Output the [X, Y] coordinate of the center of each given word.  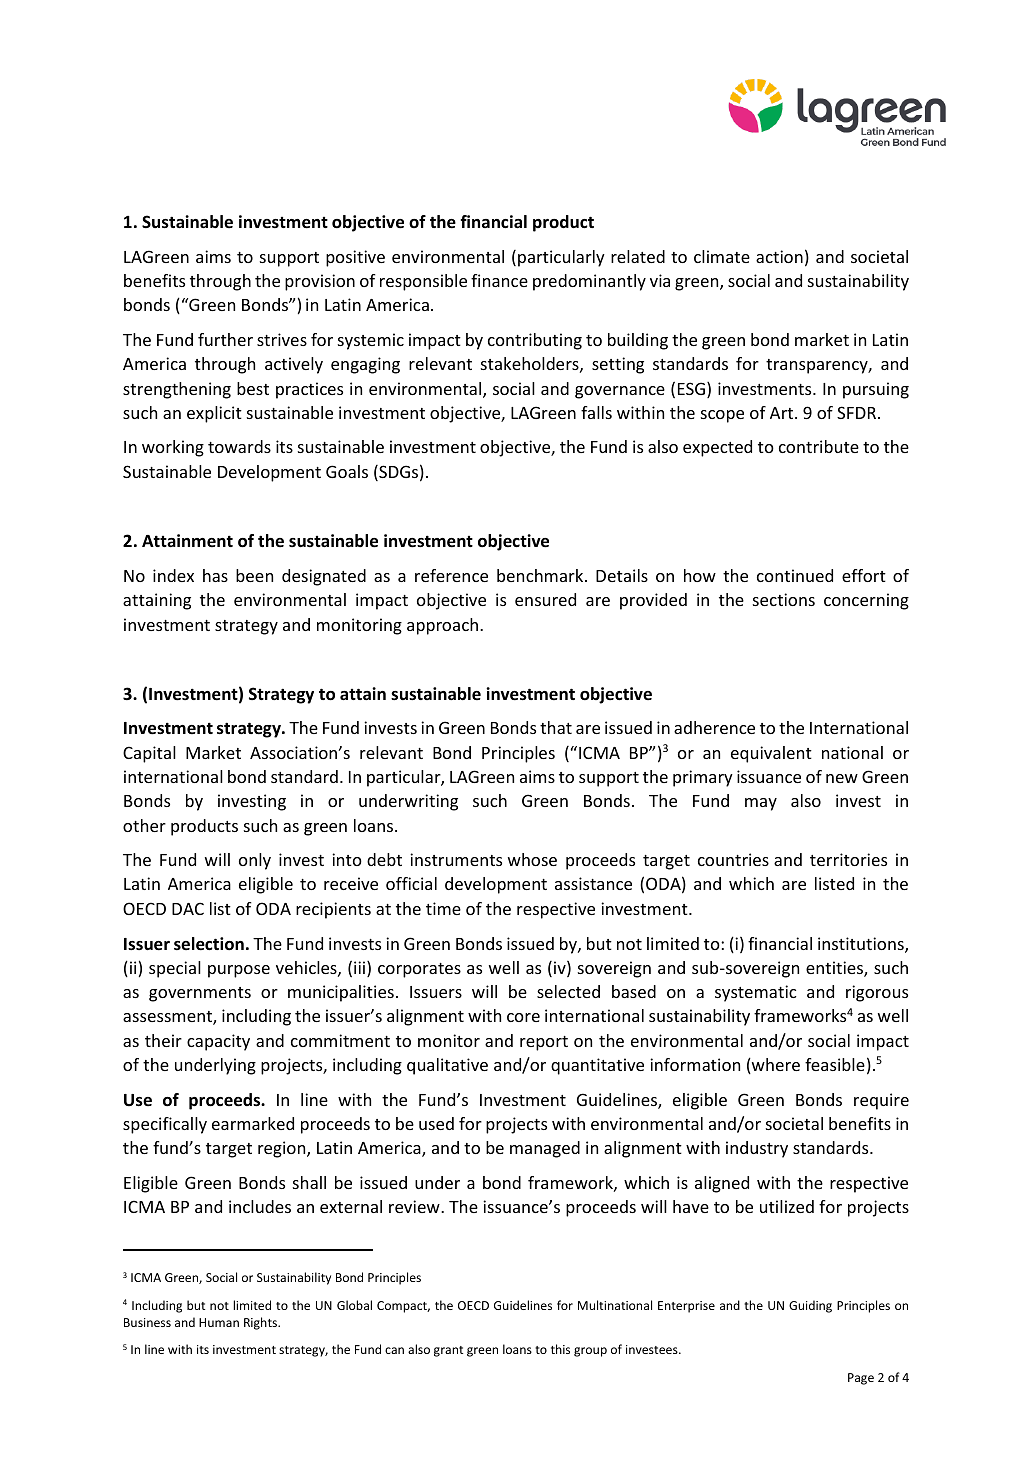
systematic [756, 993]
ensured [545, 599]
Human [219, 1322]
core [523, 1017]
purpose [239, 971]
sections [784, 599]
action [779, 256]
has [215, 575]
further [225, 339]
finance [499, 280]
